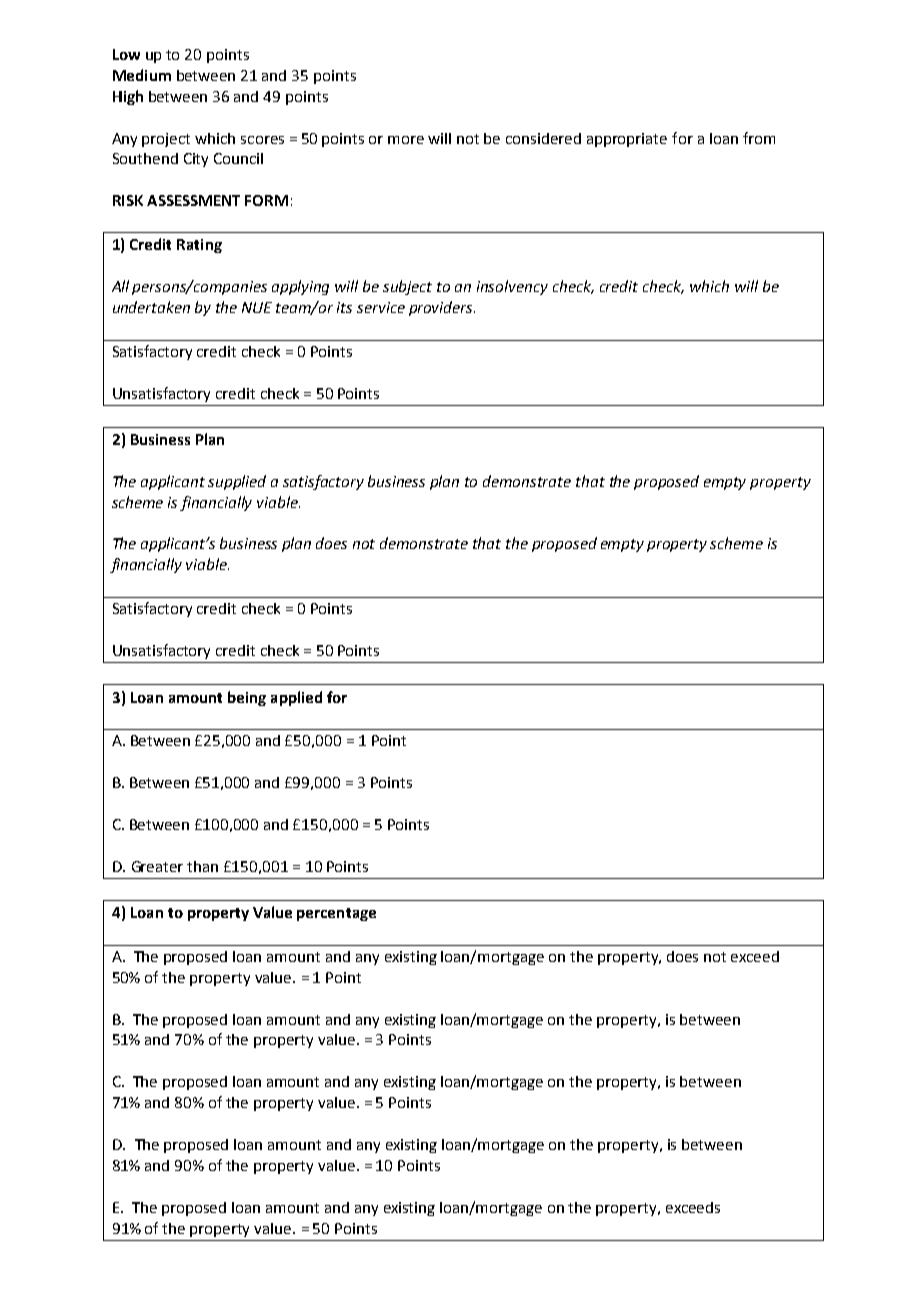 The height and width of the document is (1308, 924). What do you see at coordinates (237, 482) in the document?
I see `supplied` at bounding box center [237, 482].
